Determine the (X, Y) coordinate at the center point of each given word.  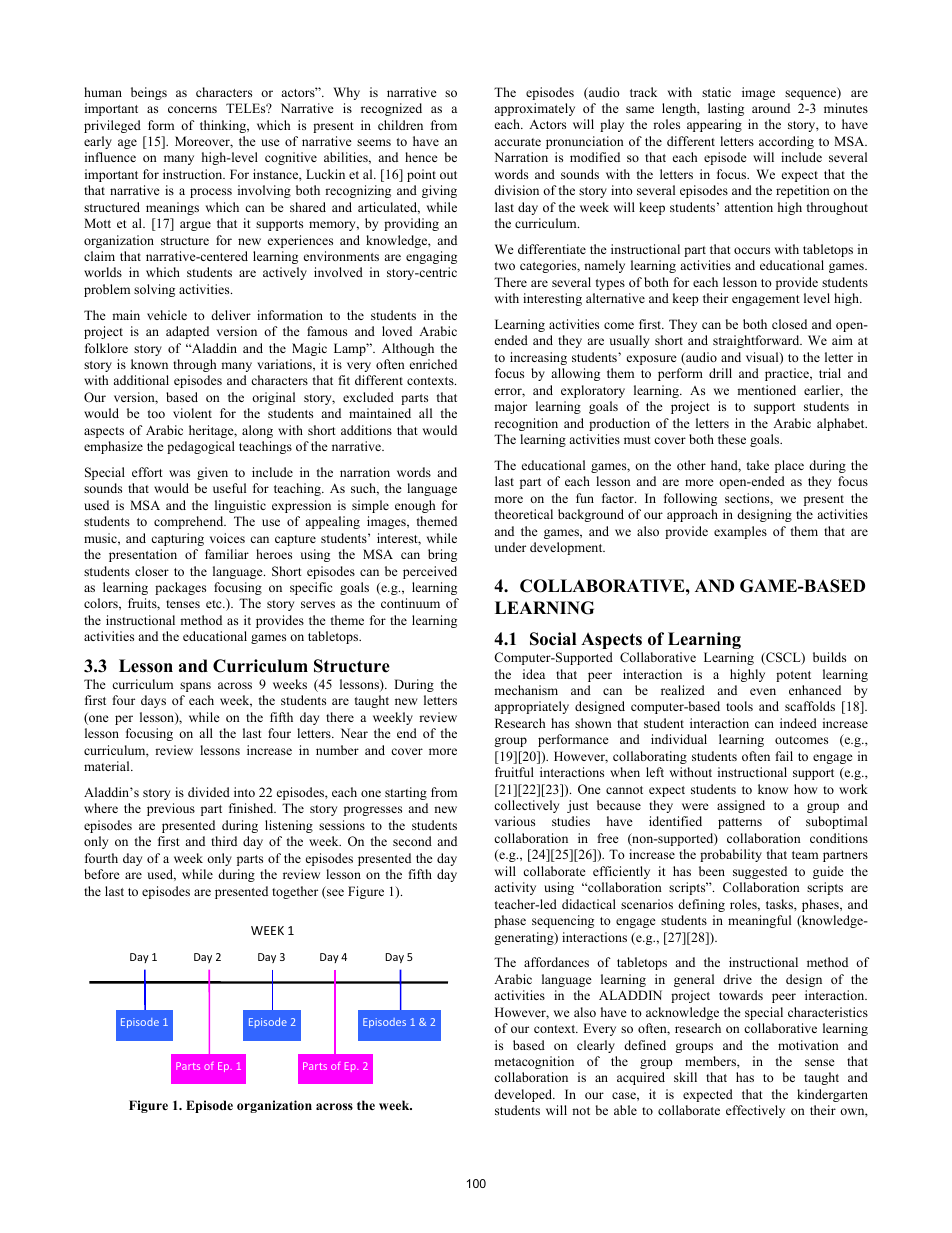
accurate (517, 142)
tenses (183, 604)
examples (740, 532)
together (295, 892)
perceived (430, 572)
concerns (192, 109)
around (771, 108)
